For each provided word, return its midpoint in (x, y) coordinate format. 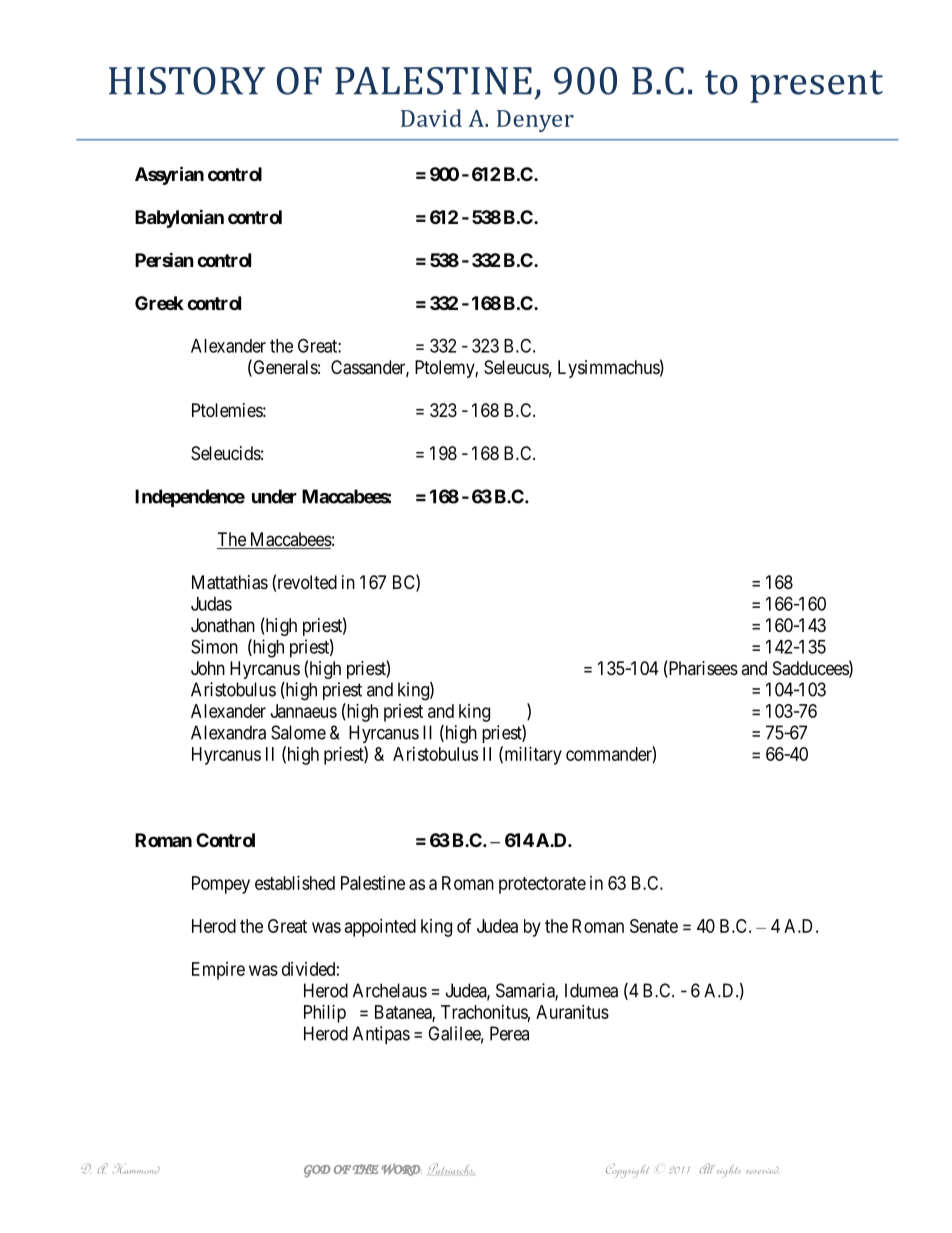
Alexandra (228, 732)
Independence (190, 498)
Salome (298, 732)
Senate (654, 926)
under (274, 496)
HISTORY (187, 81)
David (431, 118)
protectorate (542, 885)
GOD (317, 1171)
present (816, 86)
